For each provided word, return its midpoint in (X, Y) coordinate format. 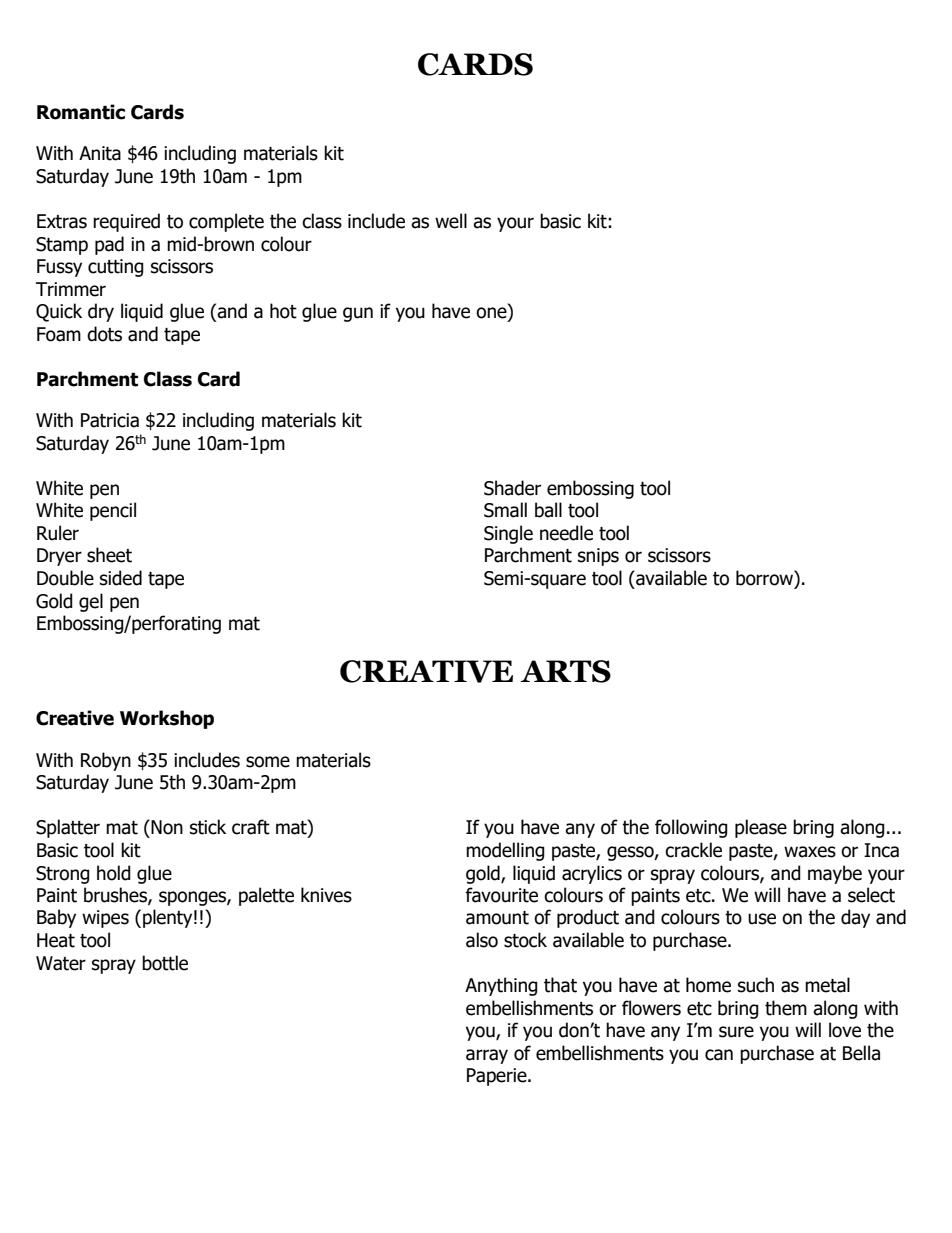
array (487, 1056)
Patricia (110, 420)
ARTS (565, 671)
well (451, 221)
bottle (165, 963)
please (761, 828)
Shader (512, 488)
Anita (100, 153)
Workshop (167, 719)
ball (548, 510)
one (492, 313)
